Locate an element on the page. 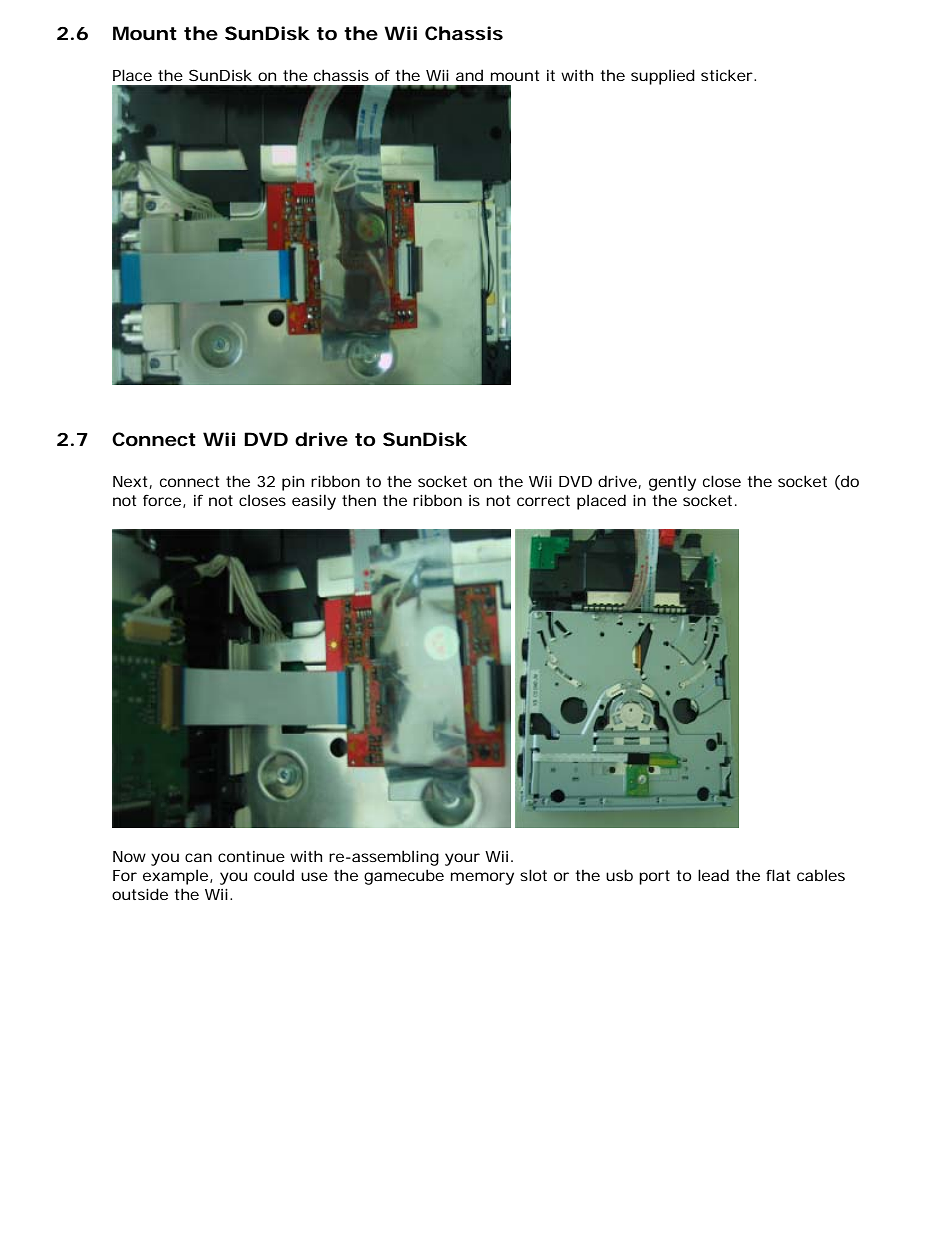 The width and height of the page is (952, 1233). easily is located at coordinates (314, 502).
